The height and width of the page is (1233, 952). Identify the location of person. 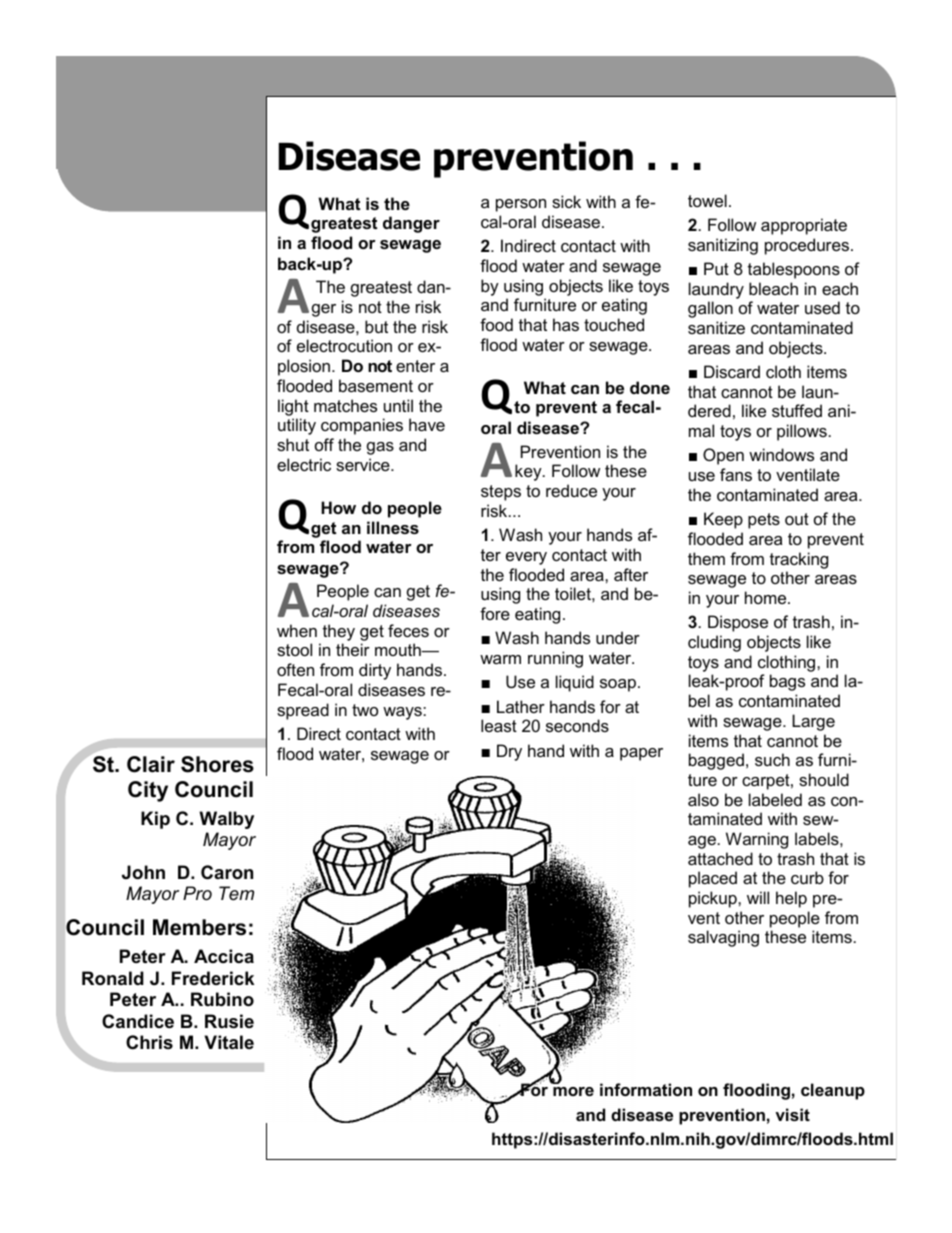
(521, 205).
